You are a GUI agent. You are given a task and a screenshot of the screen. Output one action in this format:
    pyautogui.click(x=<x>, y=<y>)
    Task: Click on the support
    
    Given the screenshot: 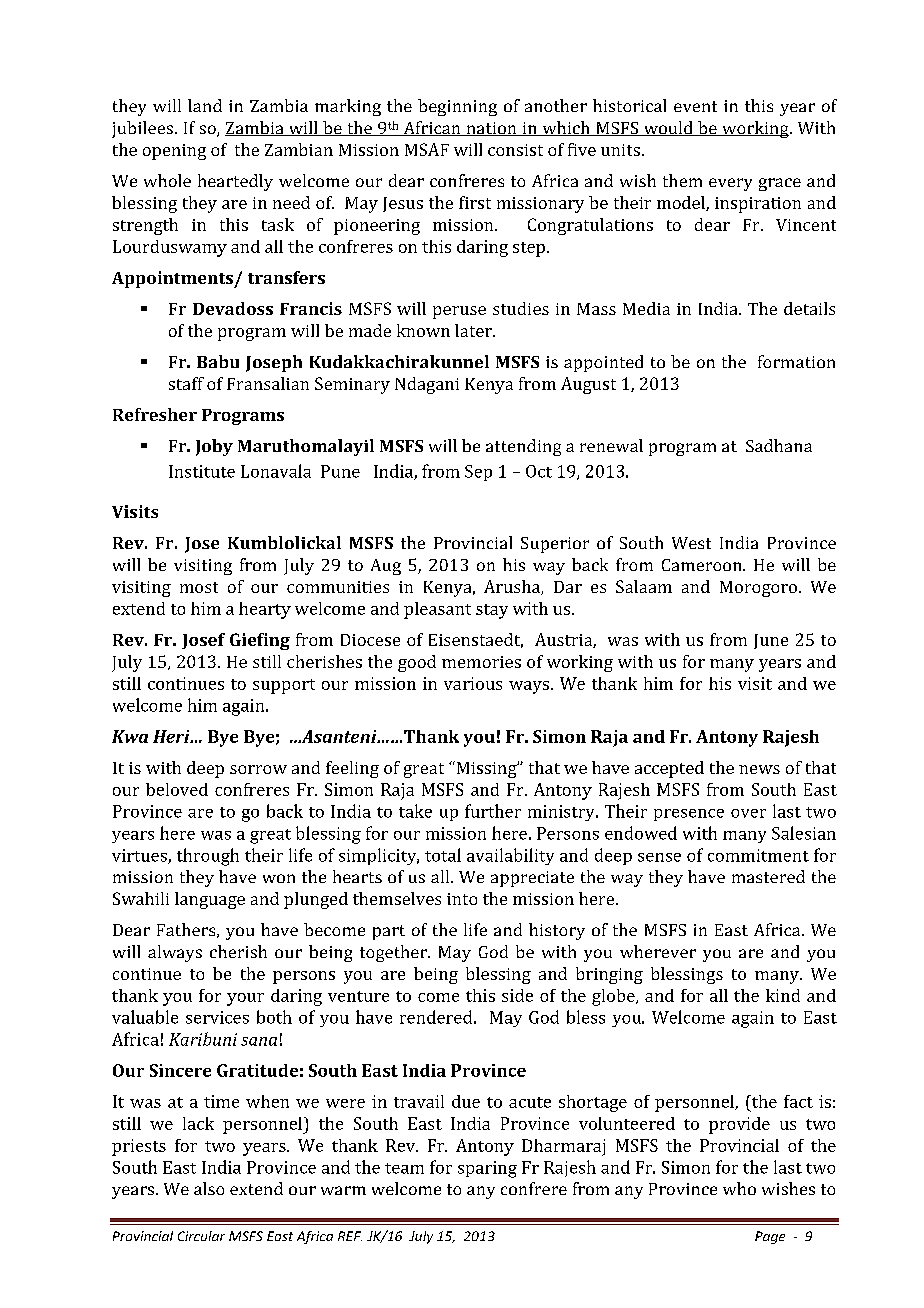 What is the action you would take?
    pyautogui.click(x=284, y=686)
